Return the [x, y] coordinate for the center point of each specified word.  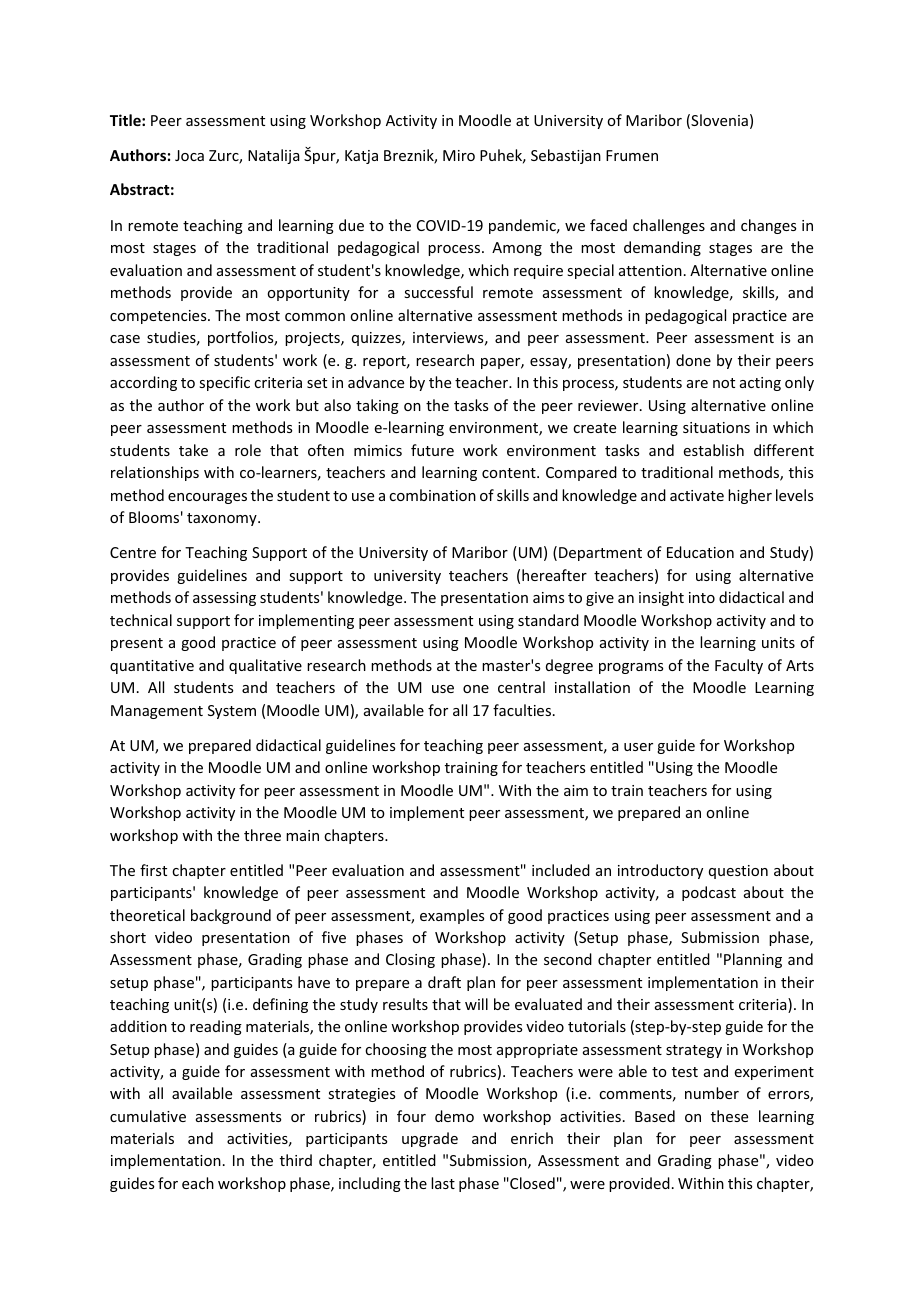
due [351, 225]
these [729, 1116]
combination [432, 495]
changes [768, 226]
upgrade [430, 1139]
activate [697, 495]
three [262, 835]
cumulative [148, 1116]
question [738, 872]
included [561, 870]
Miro [459, 155]
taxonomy [223, 519]
